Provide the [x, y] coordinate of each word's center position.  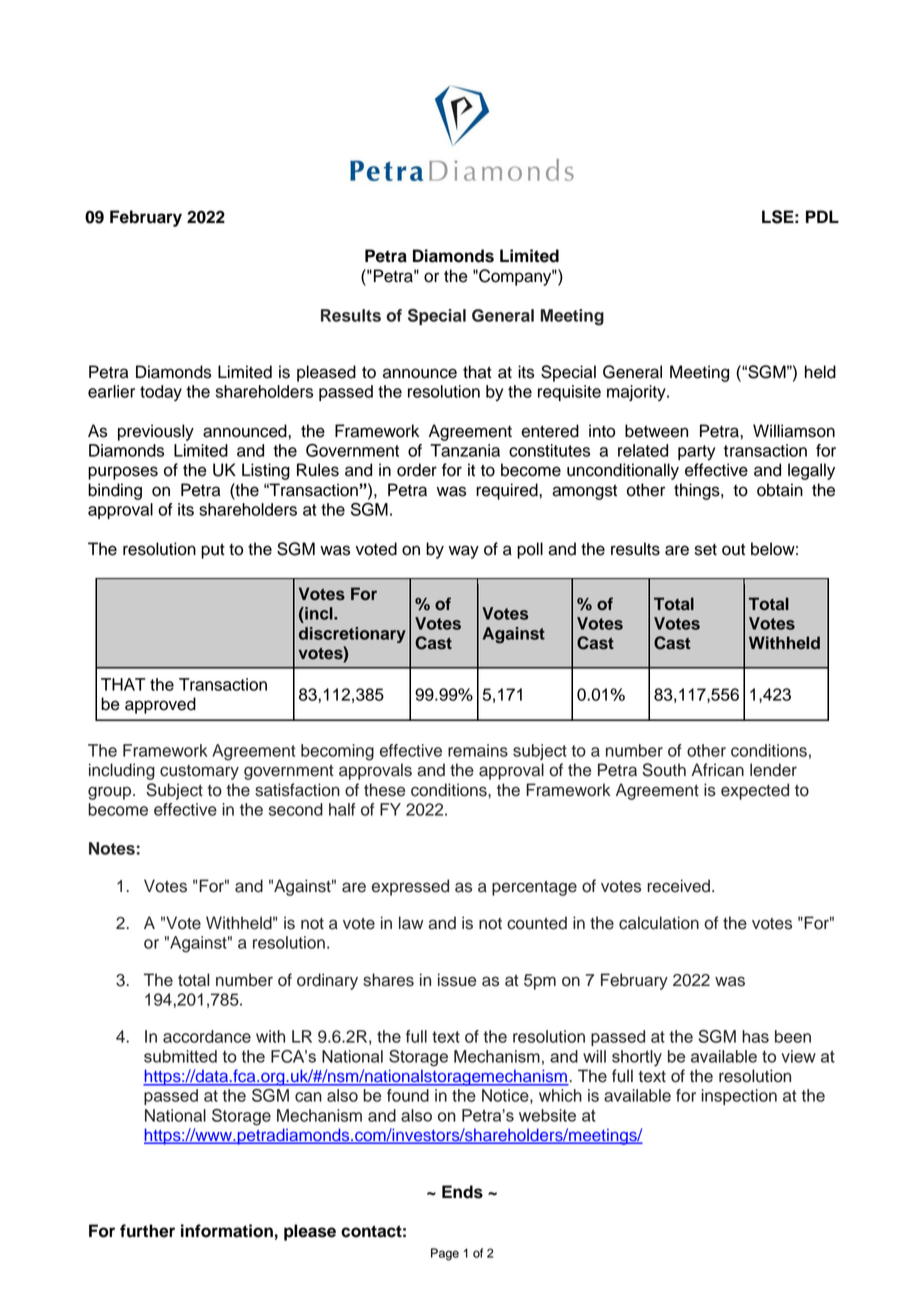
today [161, 393]
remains [478, 750]
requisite [569, 393]
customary [199, 772]
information [227, 1231]
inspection [739, 1097]
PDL [822, 216]
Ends [462, 1192]
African [717, 770]
